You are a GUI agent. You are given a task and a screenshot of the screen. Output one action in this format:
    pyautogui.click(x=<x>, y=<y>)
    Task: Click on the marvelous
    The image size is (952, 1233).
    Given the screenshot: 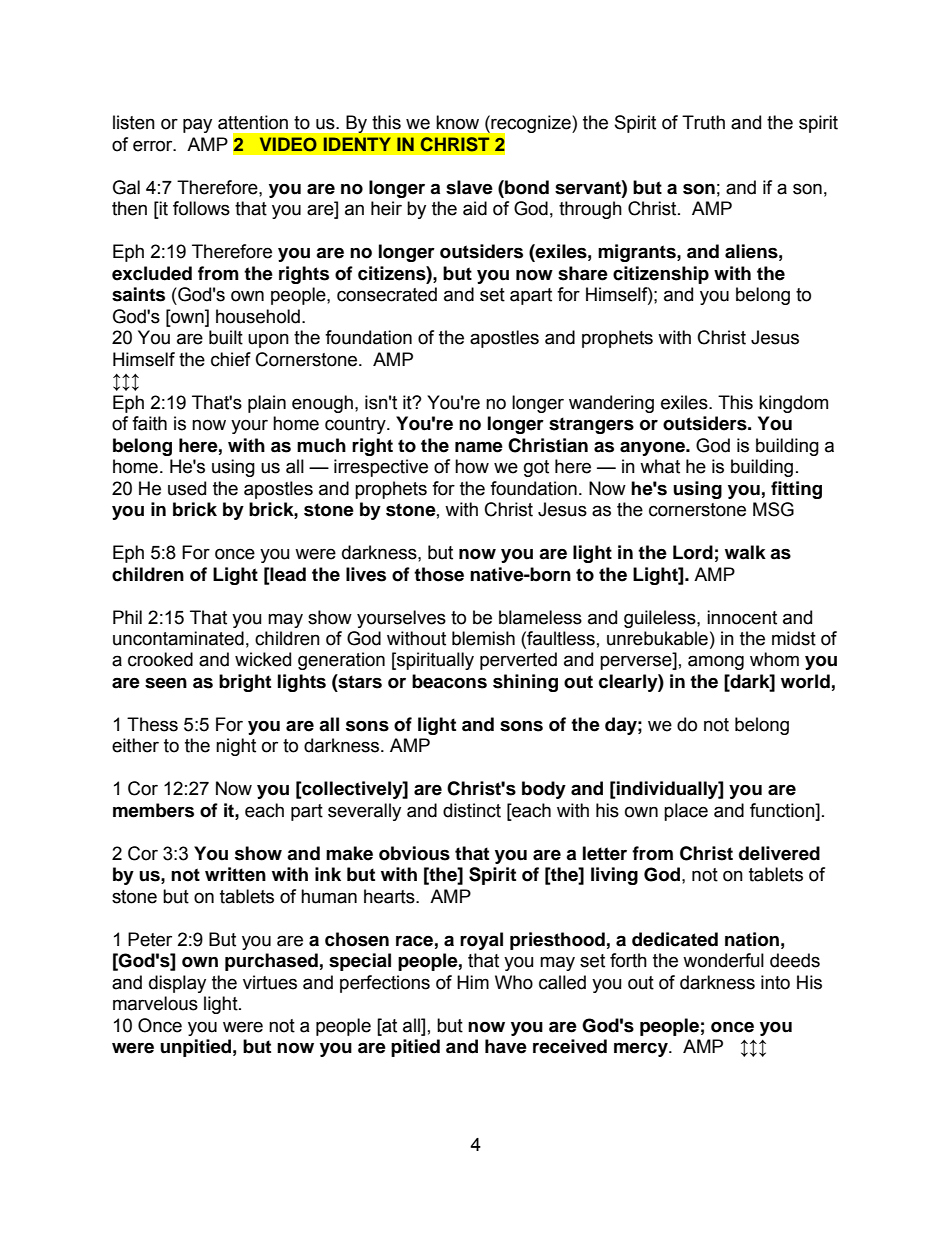 What is the action you would take?
    pyautogui.click(x=155, y=1003)
